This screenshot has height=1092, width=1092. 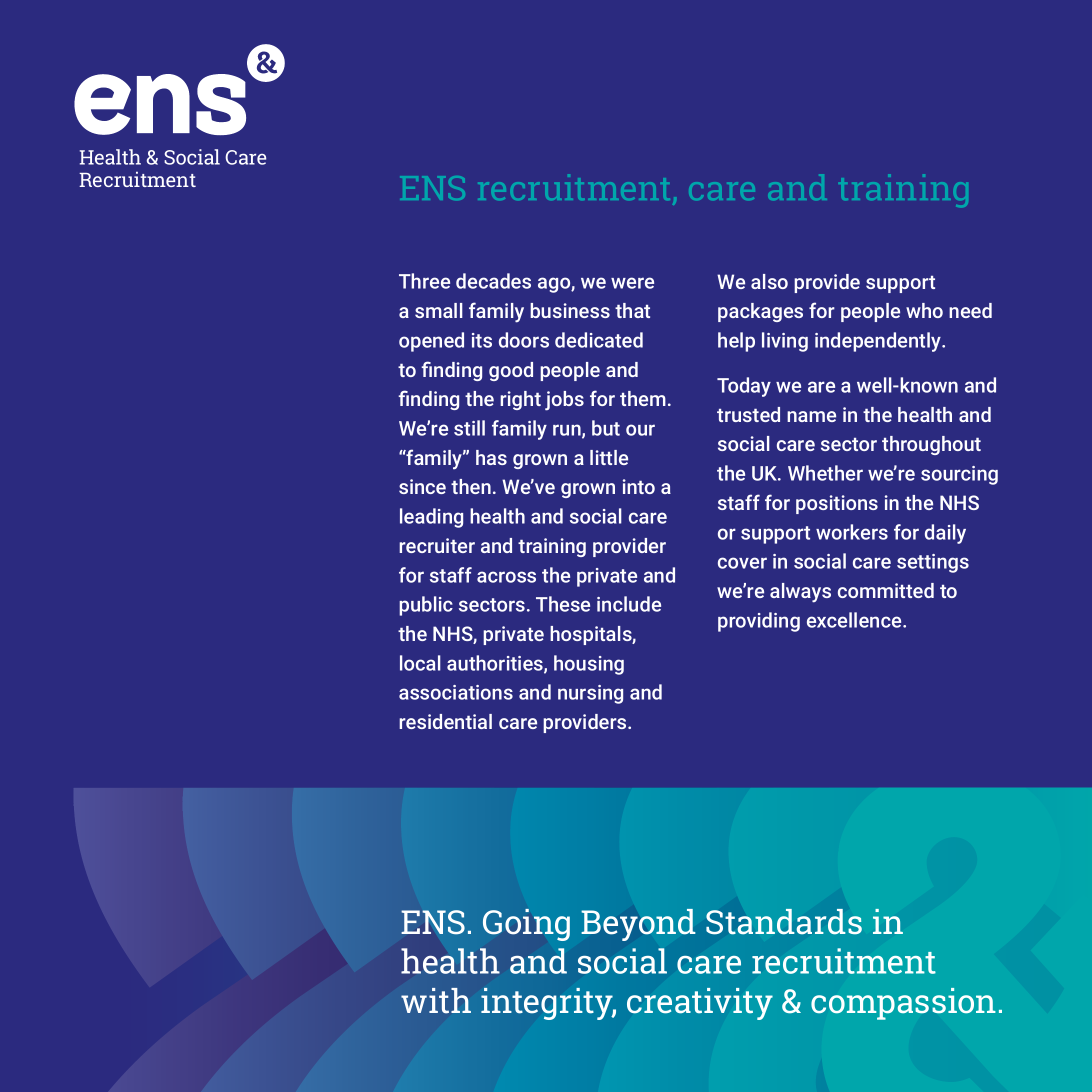 I want to click on recruiter, so click(x=437, y=545).
